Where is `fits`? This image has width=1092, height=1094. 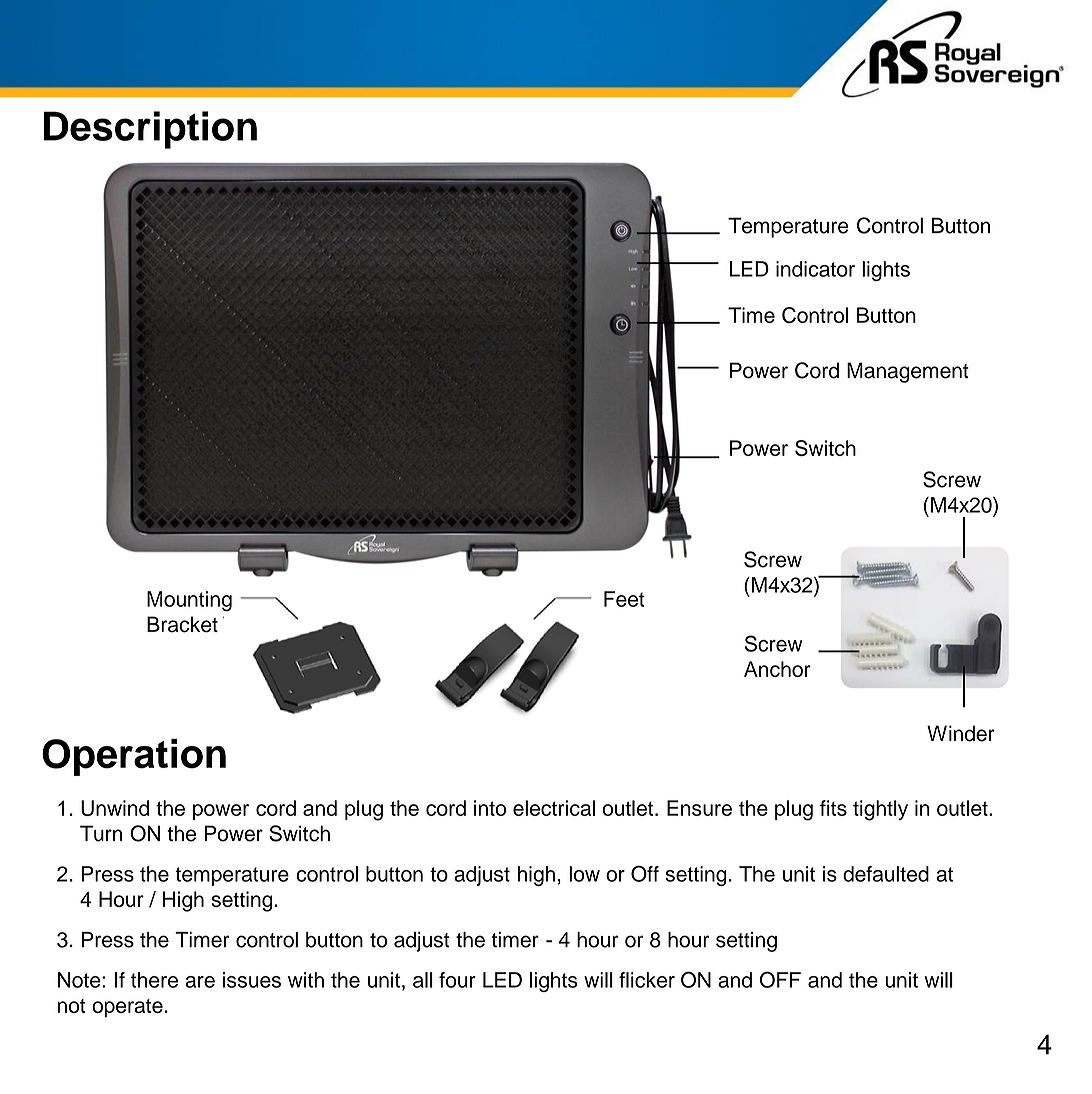 fits is located at coordinates (833, 808).
